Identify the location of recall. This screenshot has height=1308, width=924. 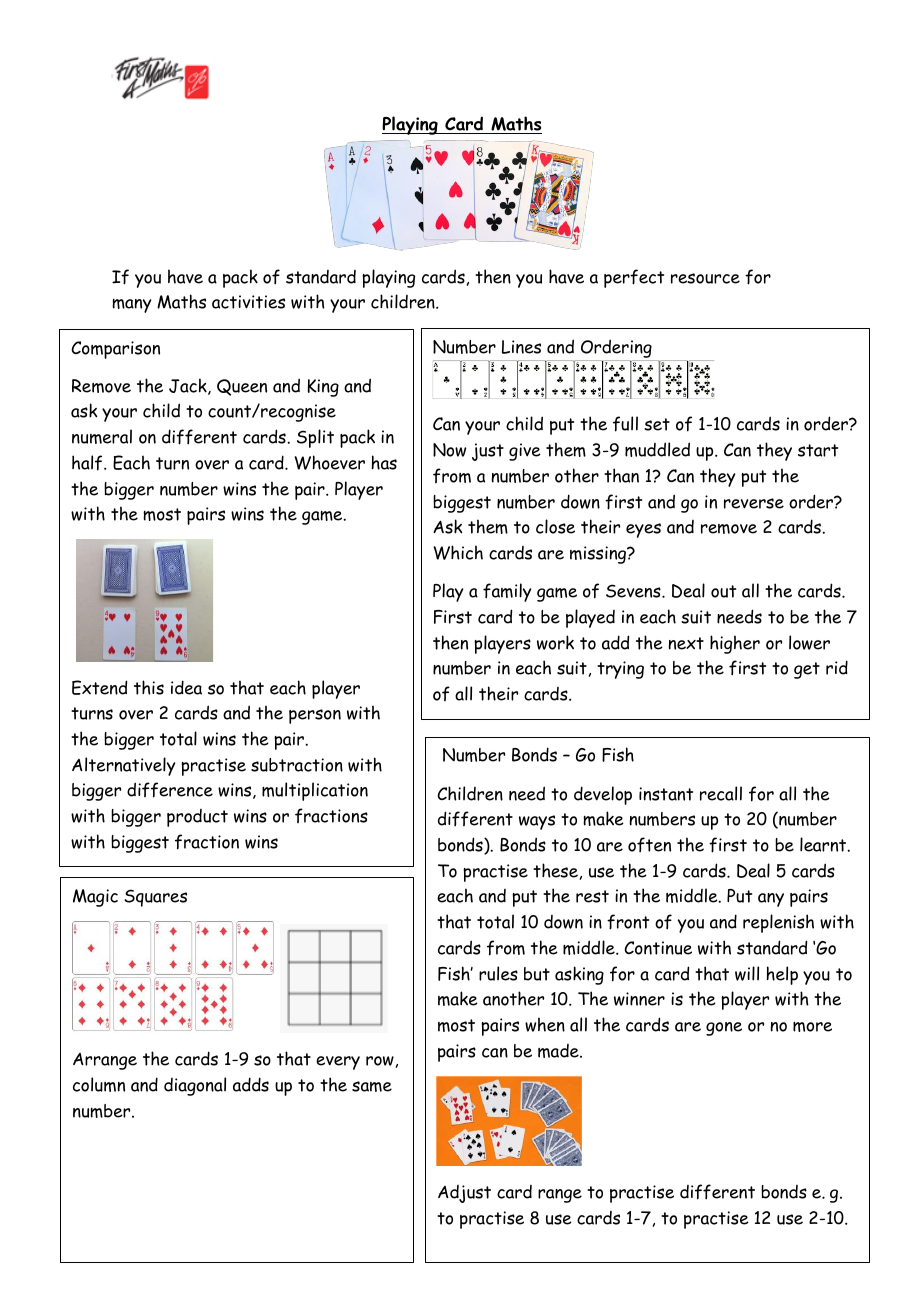
(721, 793).
